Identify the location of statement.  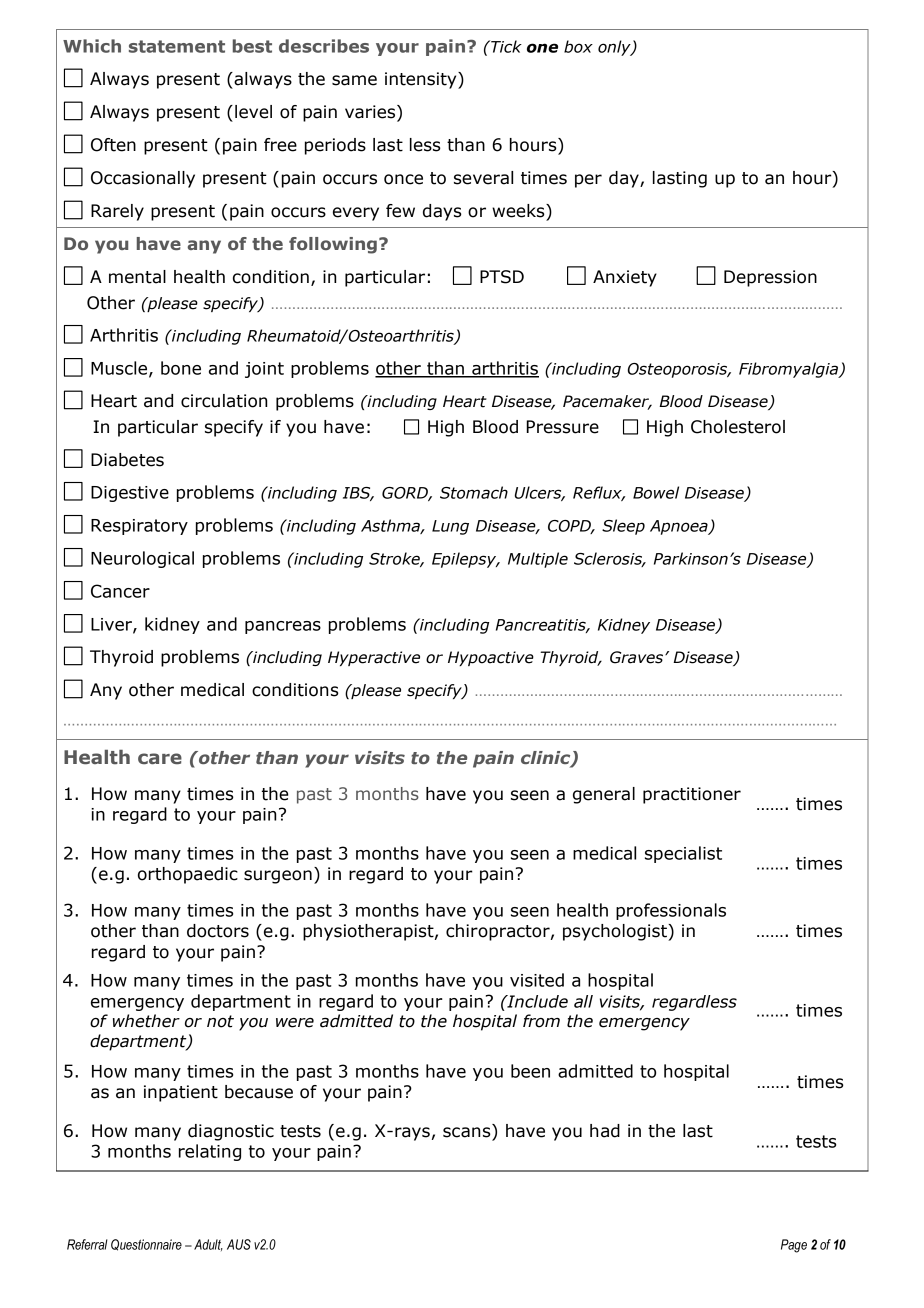
(177, 46).
